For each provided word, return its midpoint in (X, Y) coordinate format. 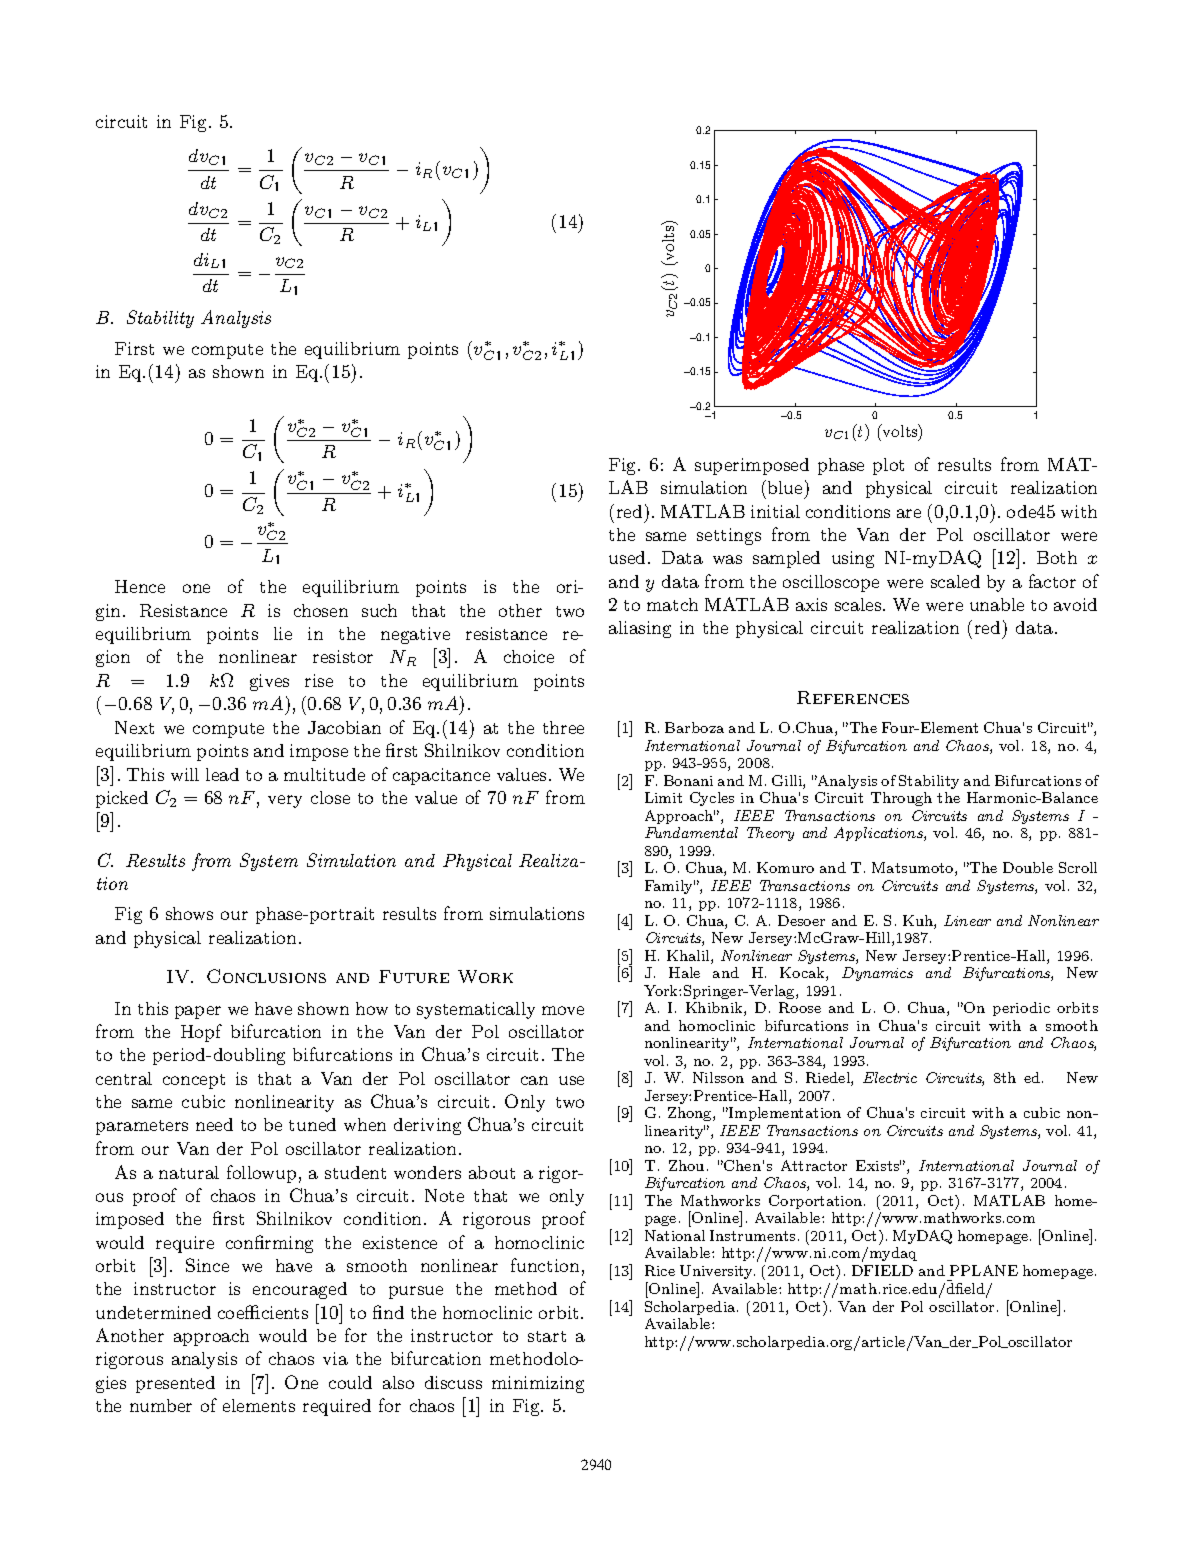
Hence (140, 586)
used (627, 557)
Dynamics (877, 974)
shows (189, 913)
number (161, 1405)
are (909, 513)
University (717, 1272)
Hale (684, 972)
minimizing (538, 1384)
